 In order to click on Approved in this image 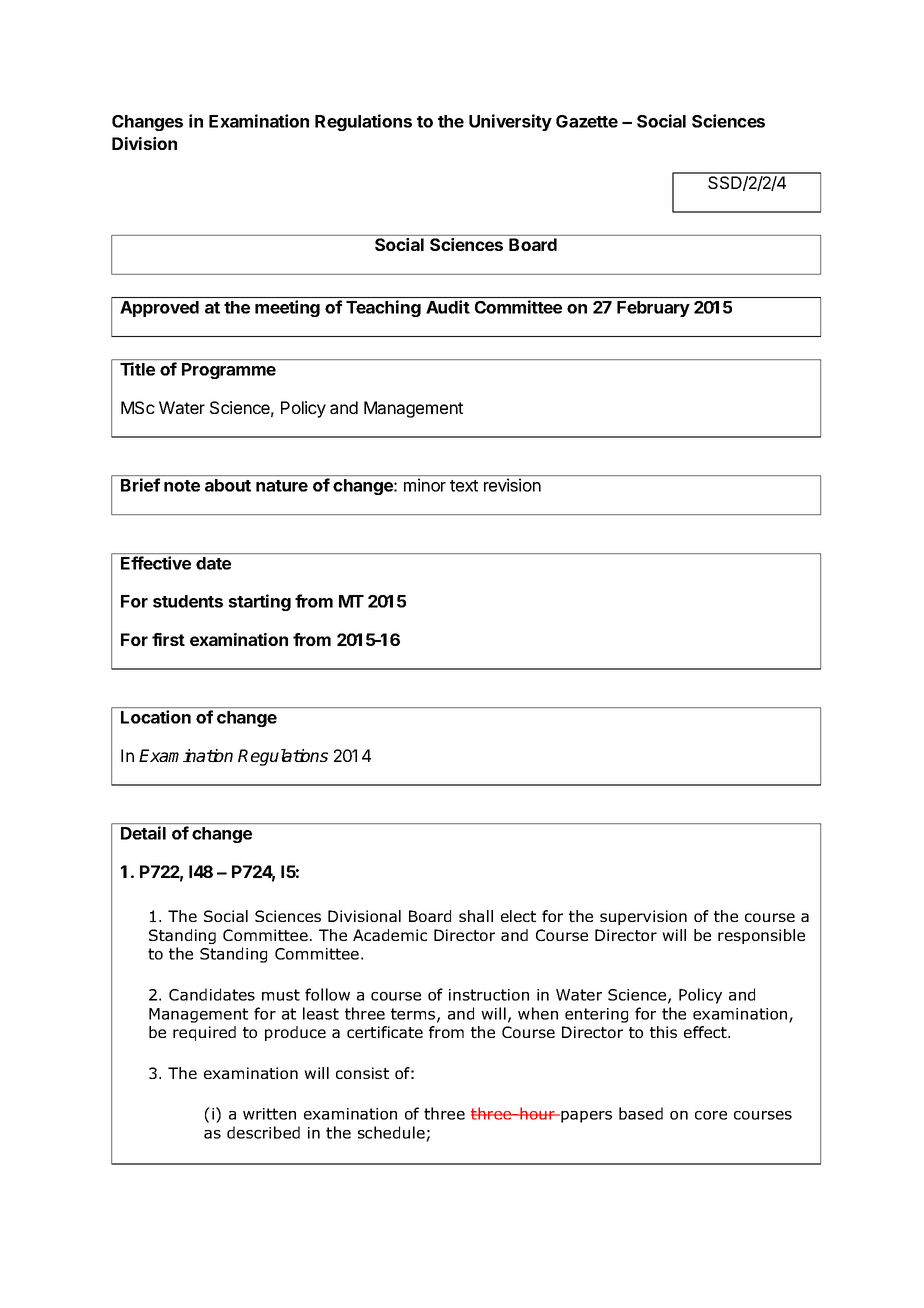, I will do `click(159, 309)`.
